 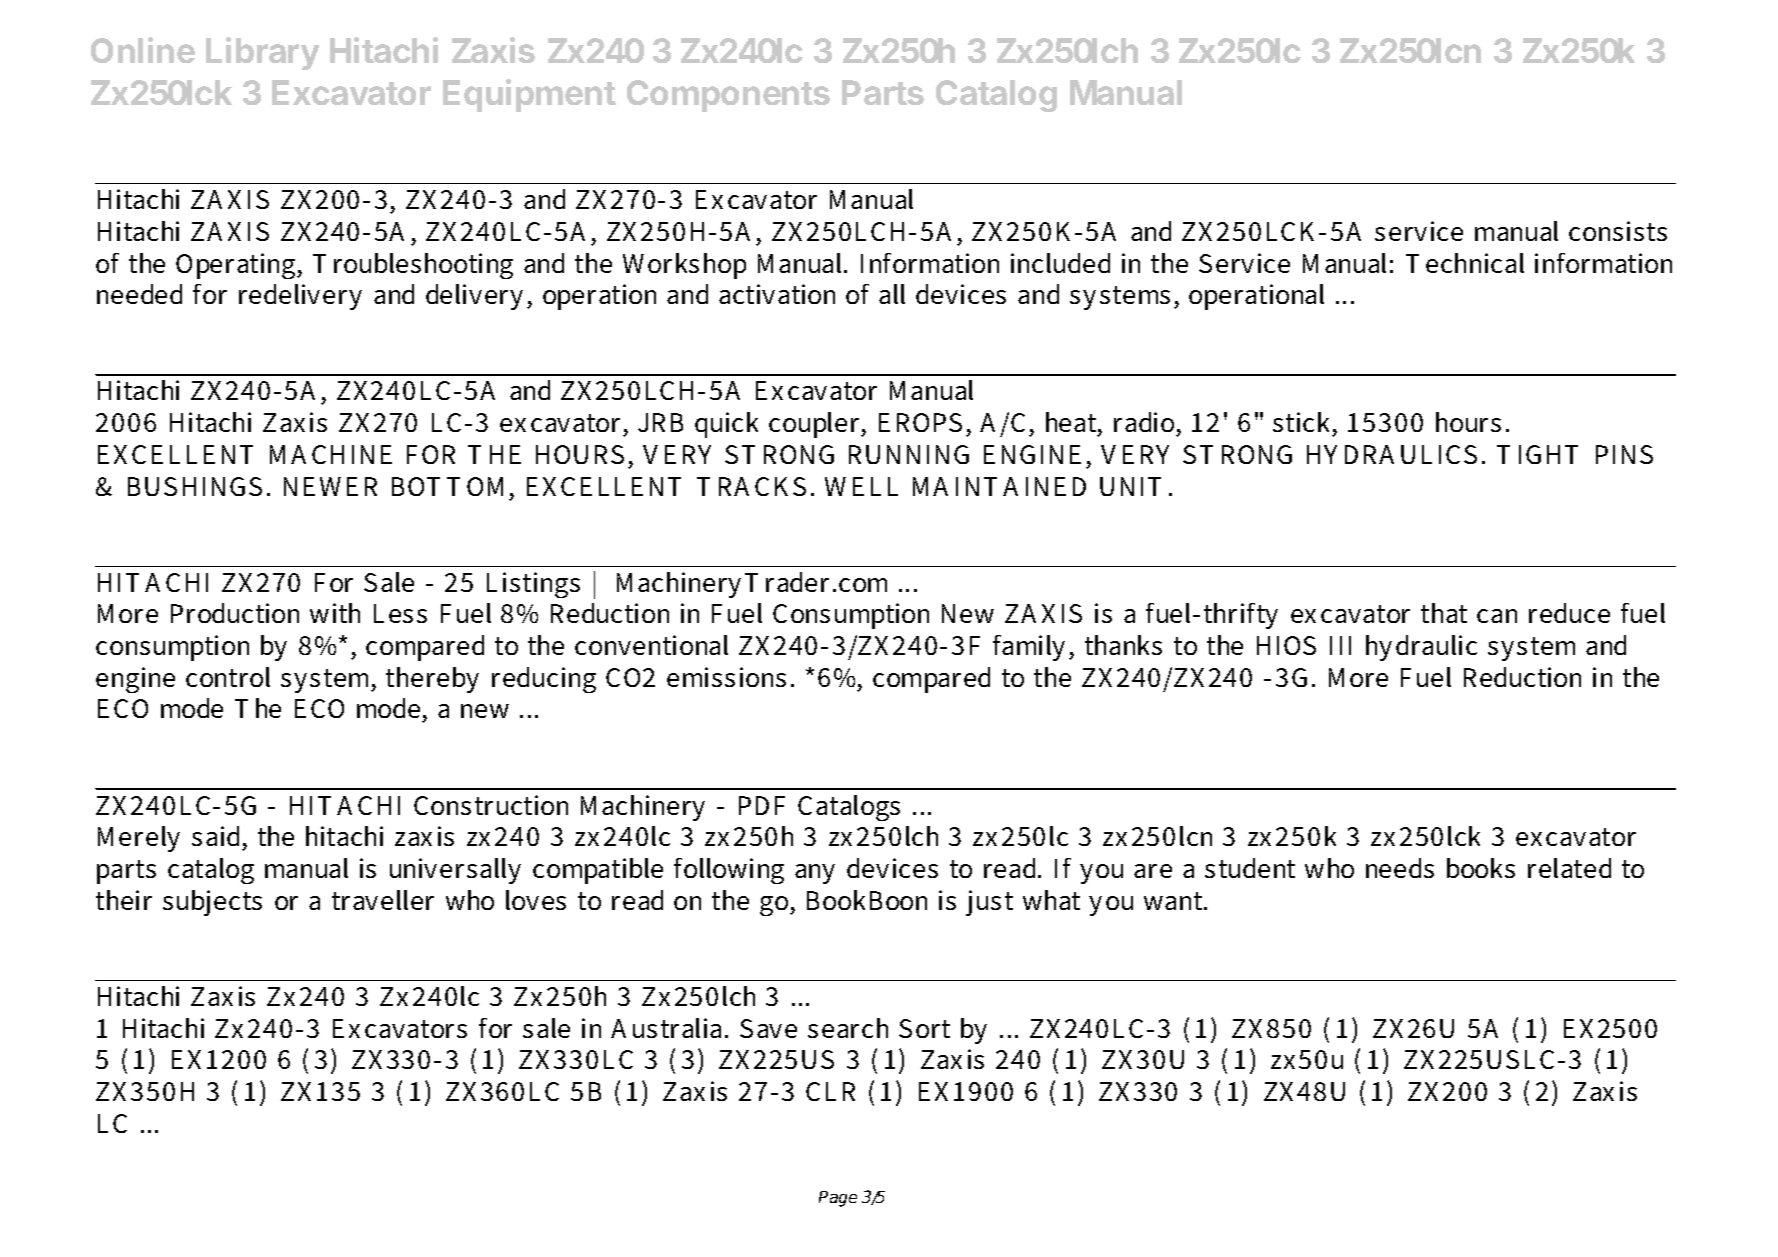 I want to click on PDF, so click(x=762, y=805).
